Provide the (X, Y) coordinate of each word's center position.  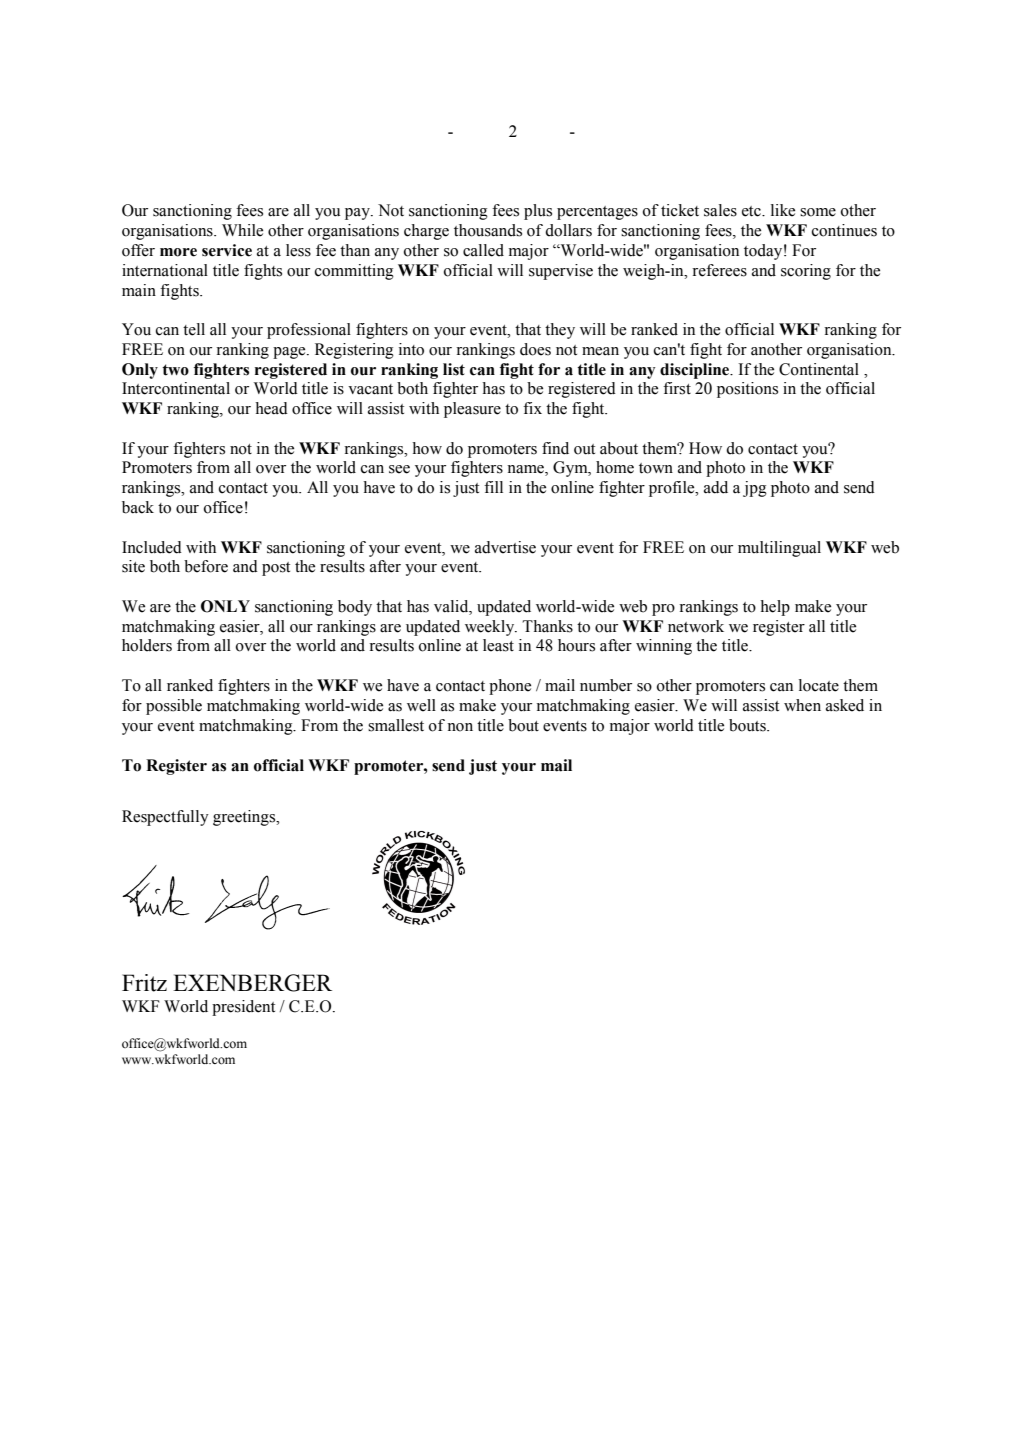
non (460, 727)
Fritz (144, 983)
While (242, 230)
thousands (488, 230)
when (802, 705)
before (206, 566)
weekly (491, 628)
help (775, 608)
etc (752, 211)
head (271, 408)
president (243, 1008)
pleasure (472, 410)
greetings (245, 818)
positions (747, 390)
